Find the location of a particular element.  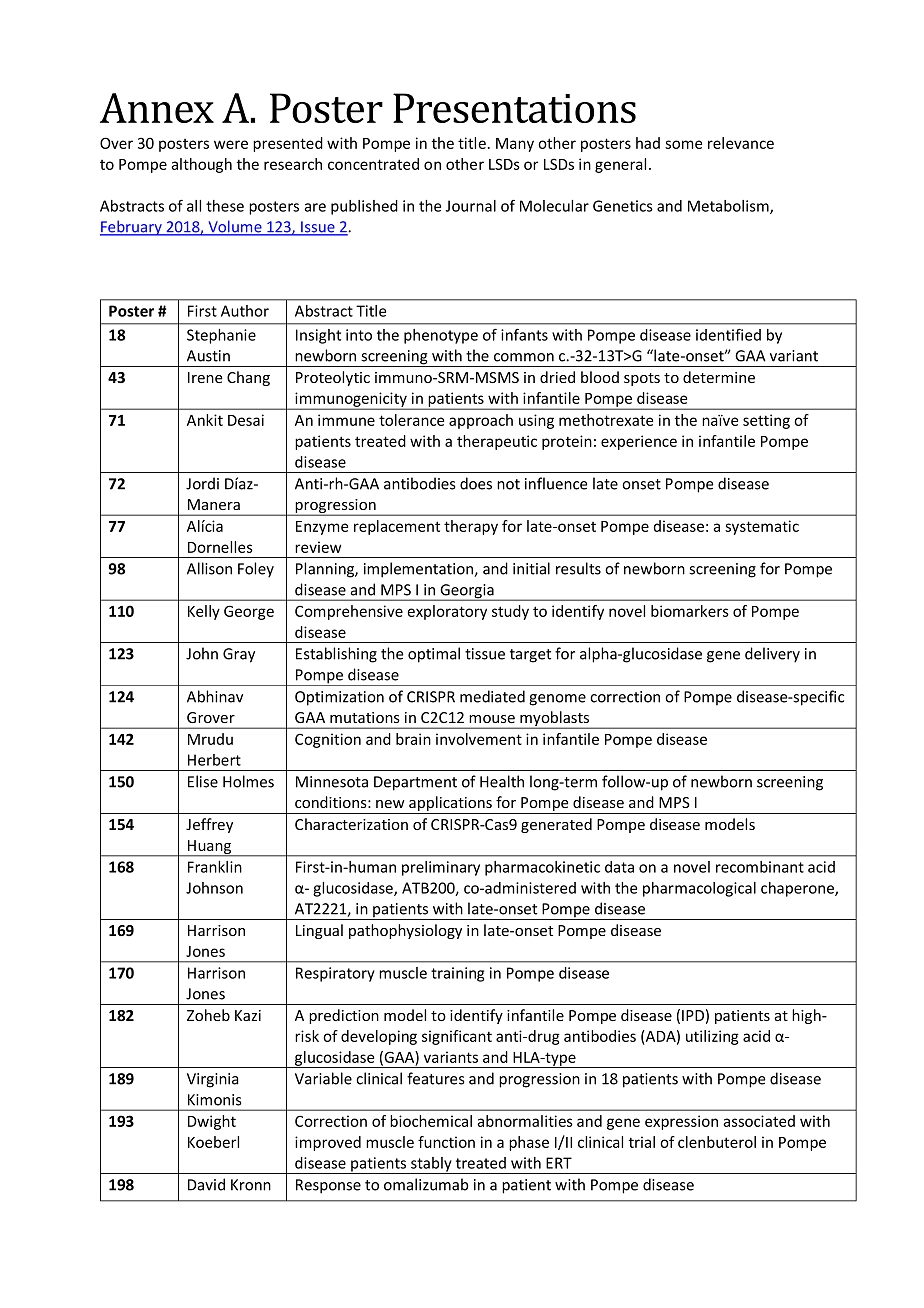

preliminary is located at coordinates (441, 868).
